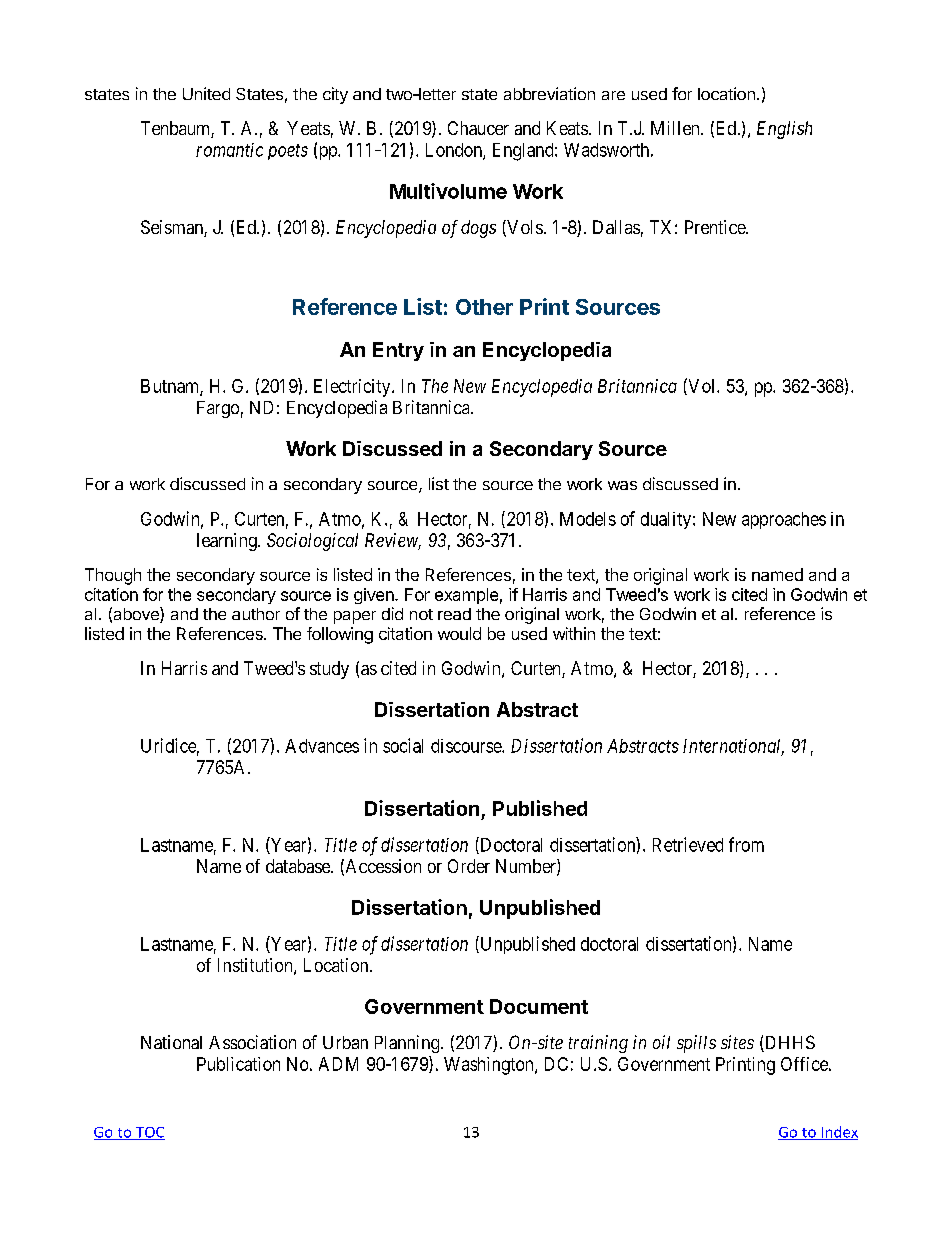 Image resolution: width=952 pixels, height=1233 pixels. Describe the element at coordinates (784, 130) in the screenshot. I see `English` at that location.
